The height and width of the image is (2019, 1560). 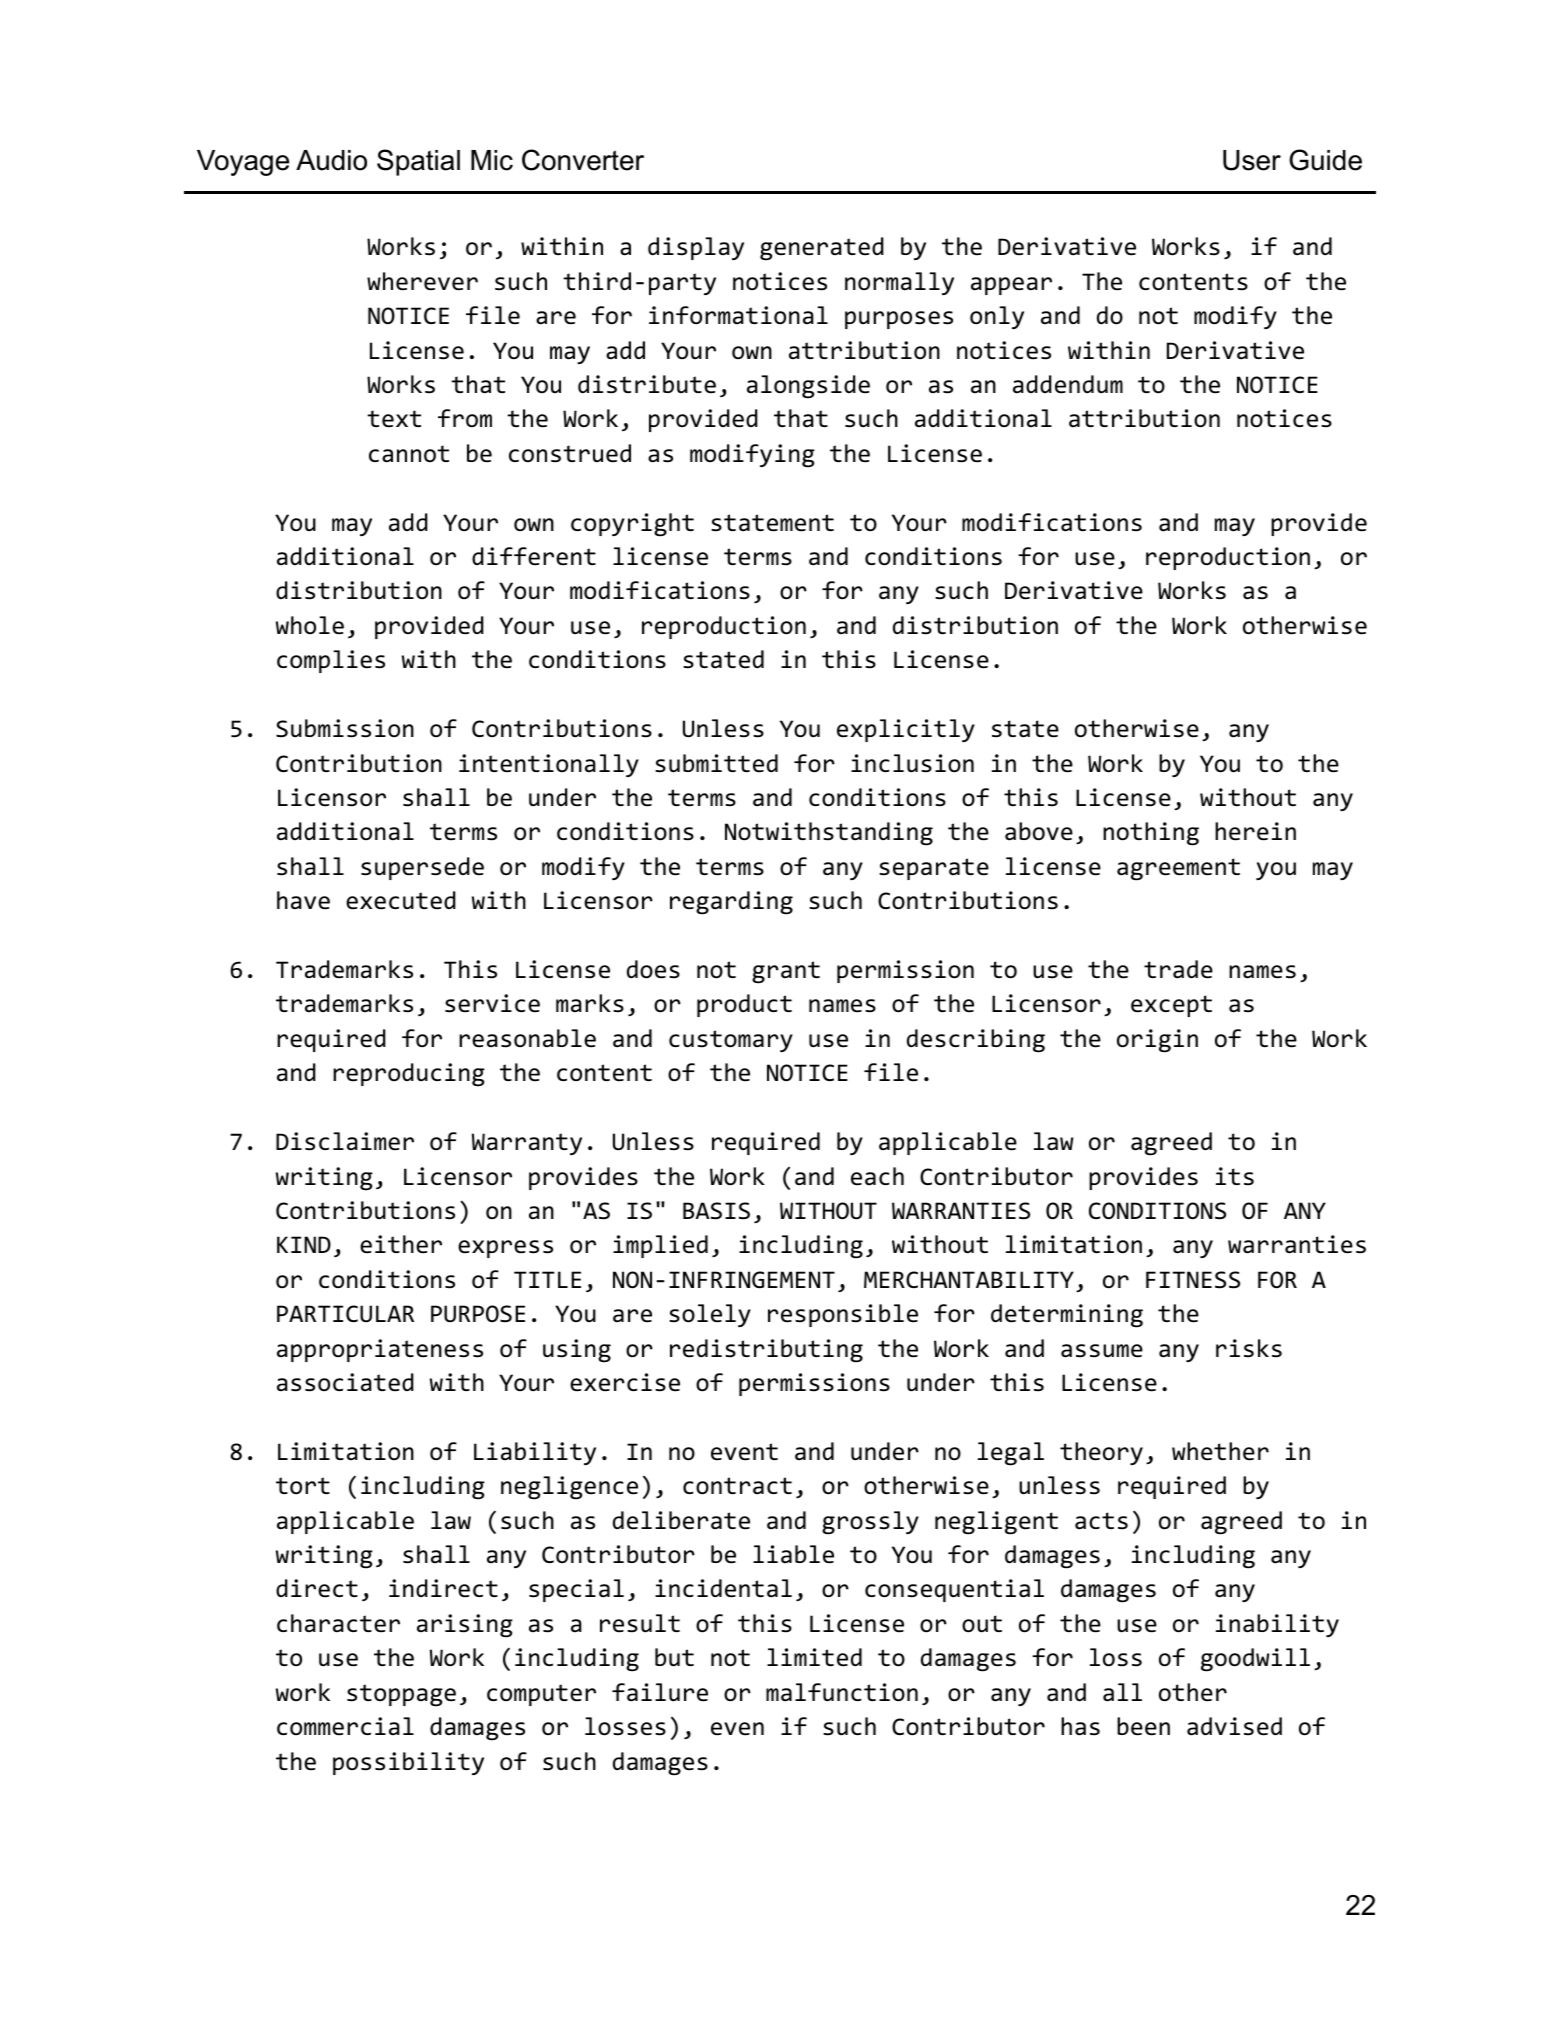 What do you see at coordinates (1234, 1726) in the image?
I see `advised` at bounding box center [1234, 1726].
